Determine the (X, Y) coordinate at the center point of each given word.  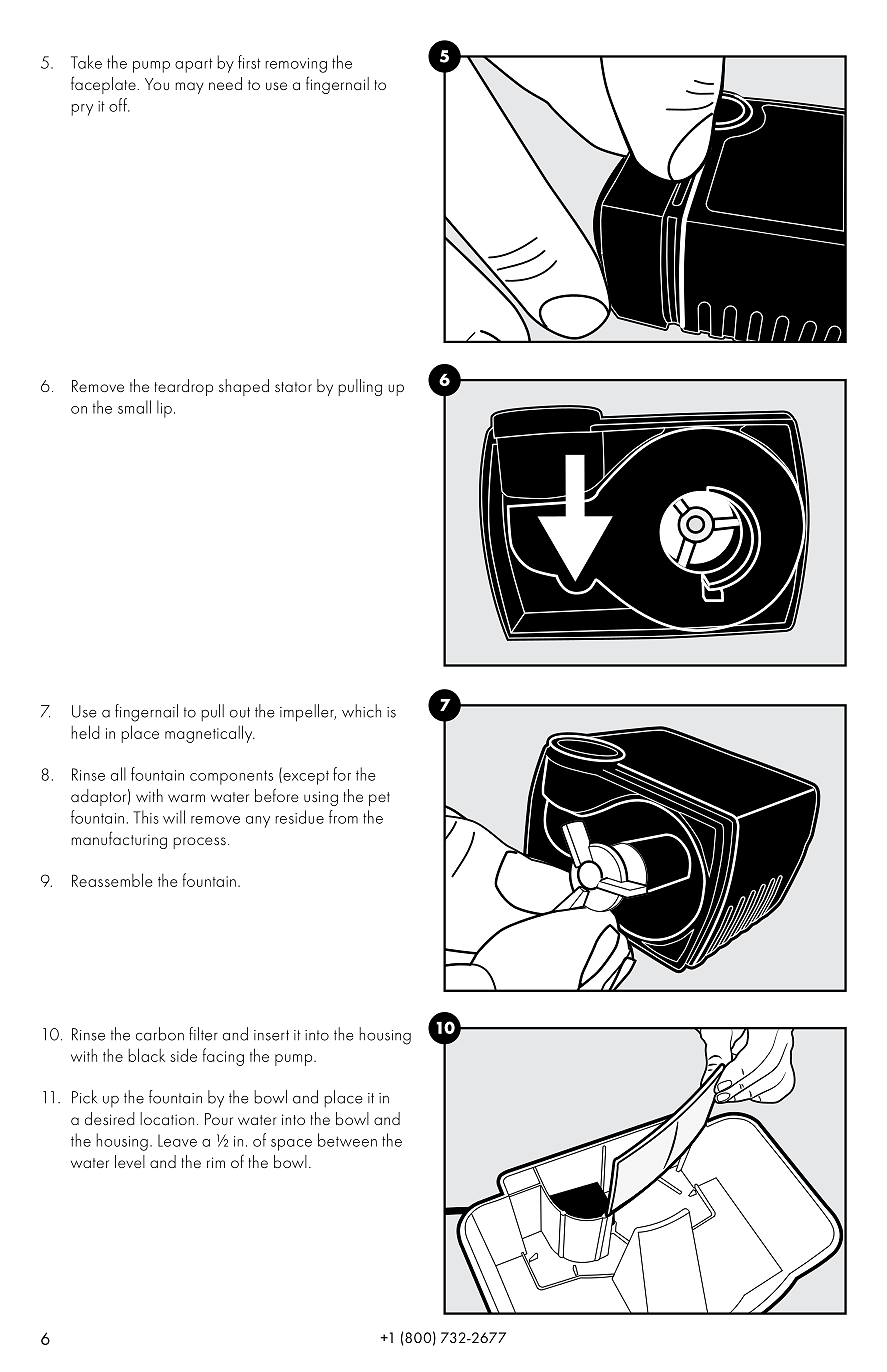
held (85, 732)
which (361, 711)
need (225, 83)
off (119, 105)
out (240, 712)
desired (110, 1118)
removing (296, 65)
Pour (219, 1119)
